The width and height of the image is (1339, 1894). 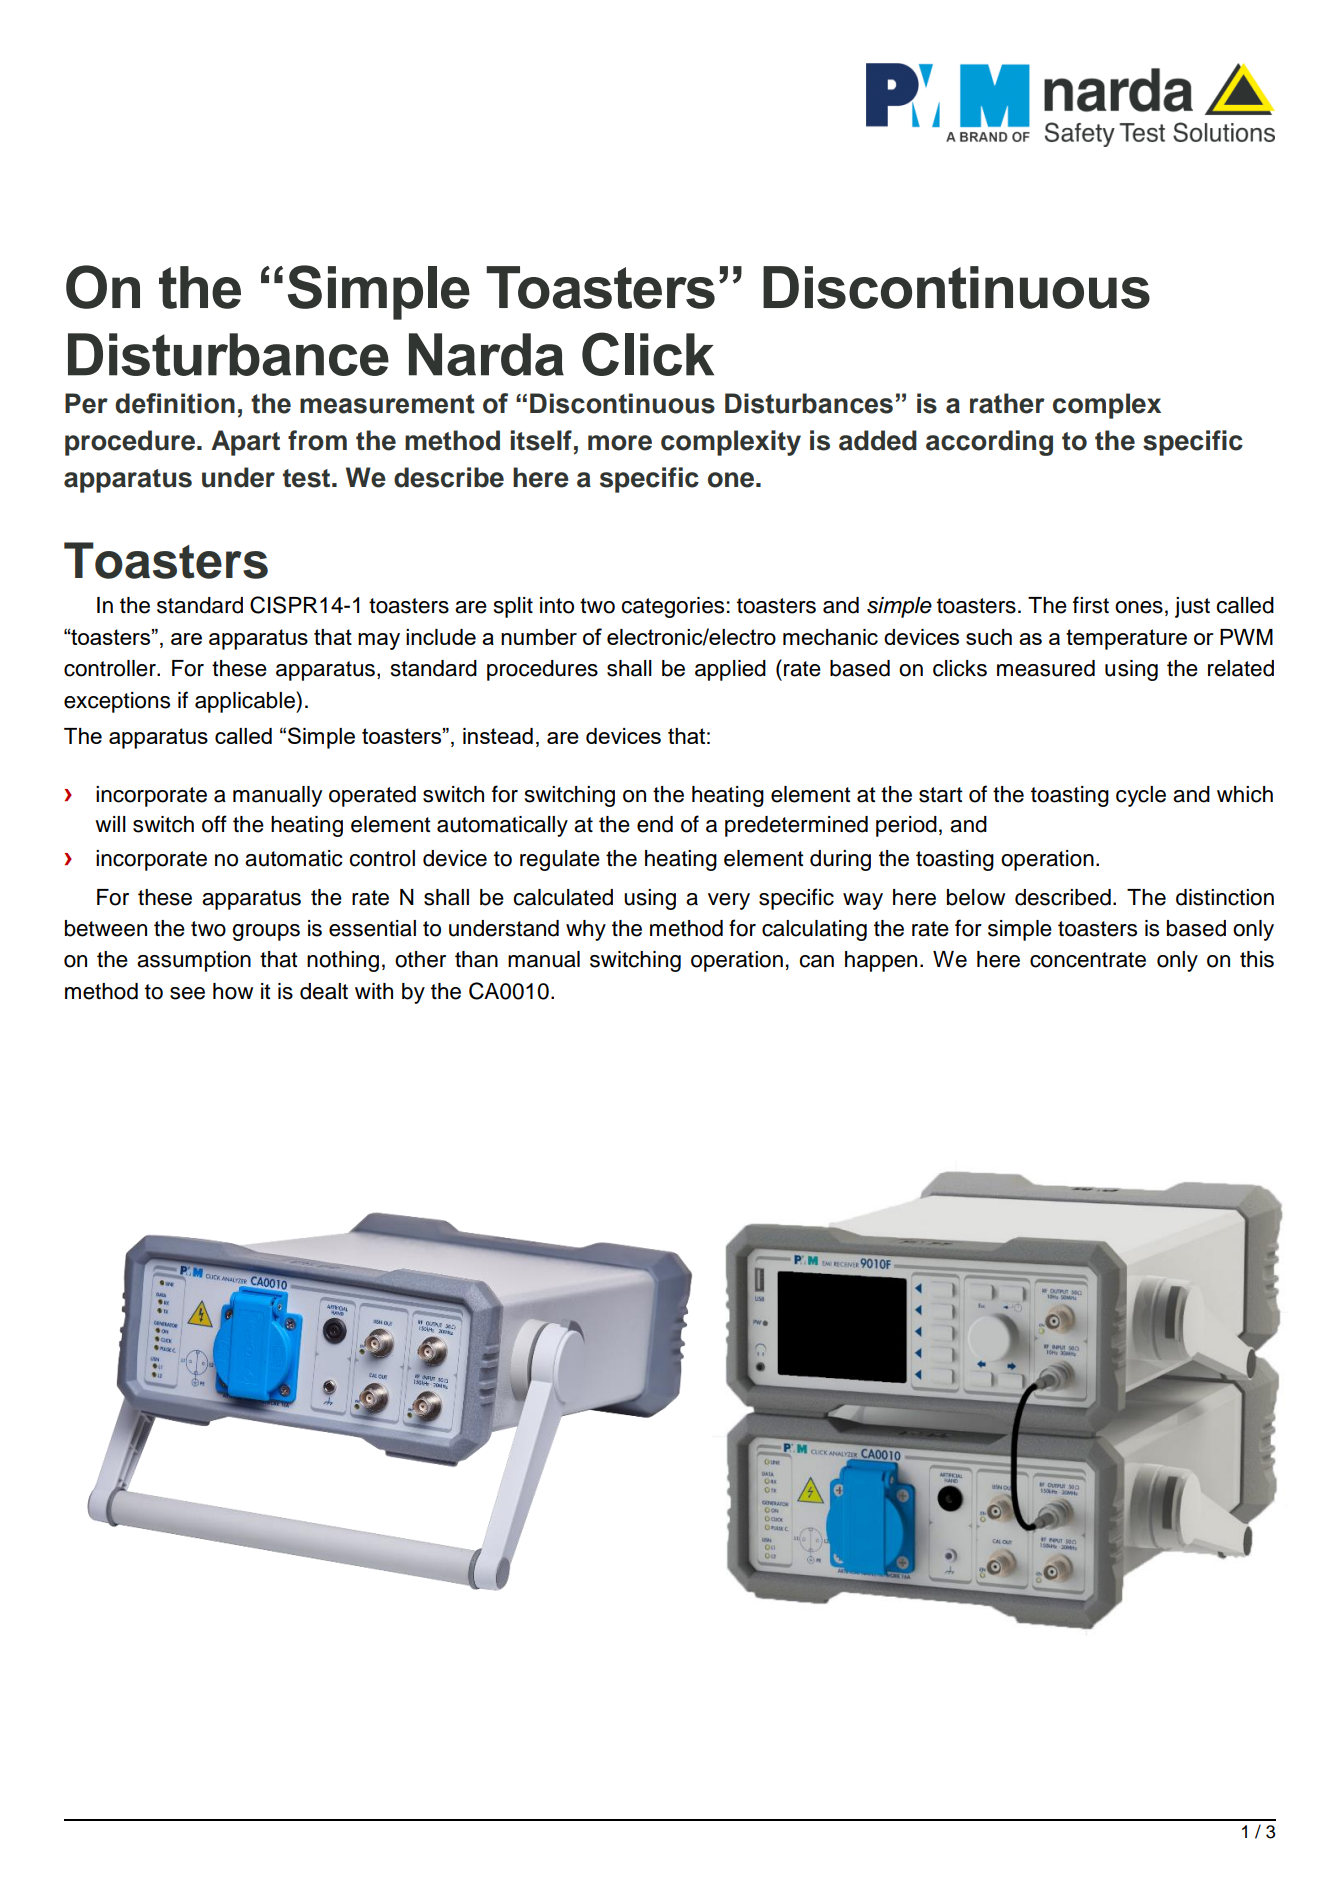 I want to click on applied, so click(x=730, y=670).
